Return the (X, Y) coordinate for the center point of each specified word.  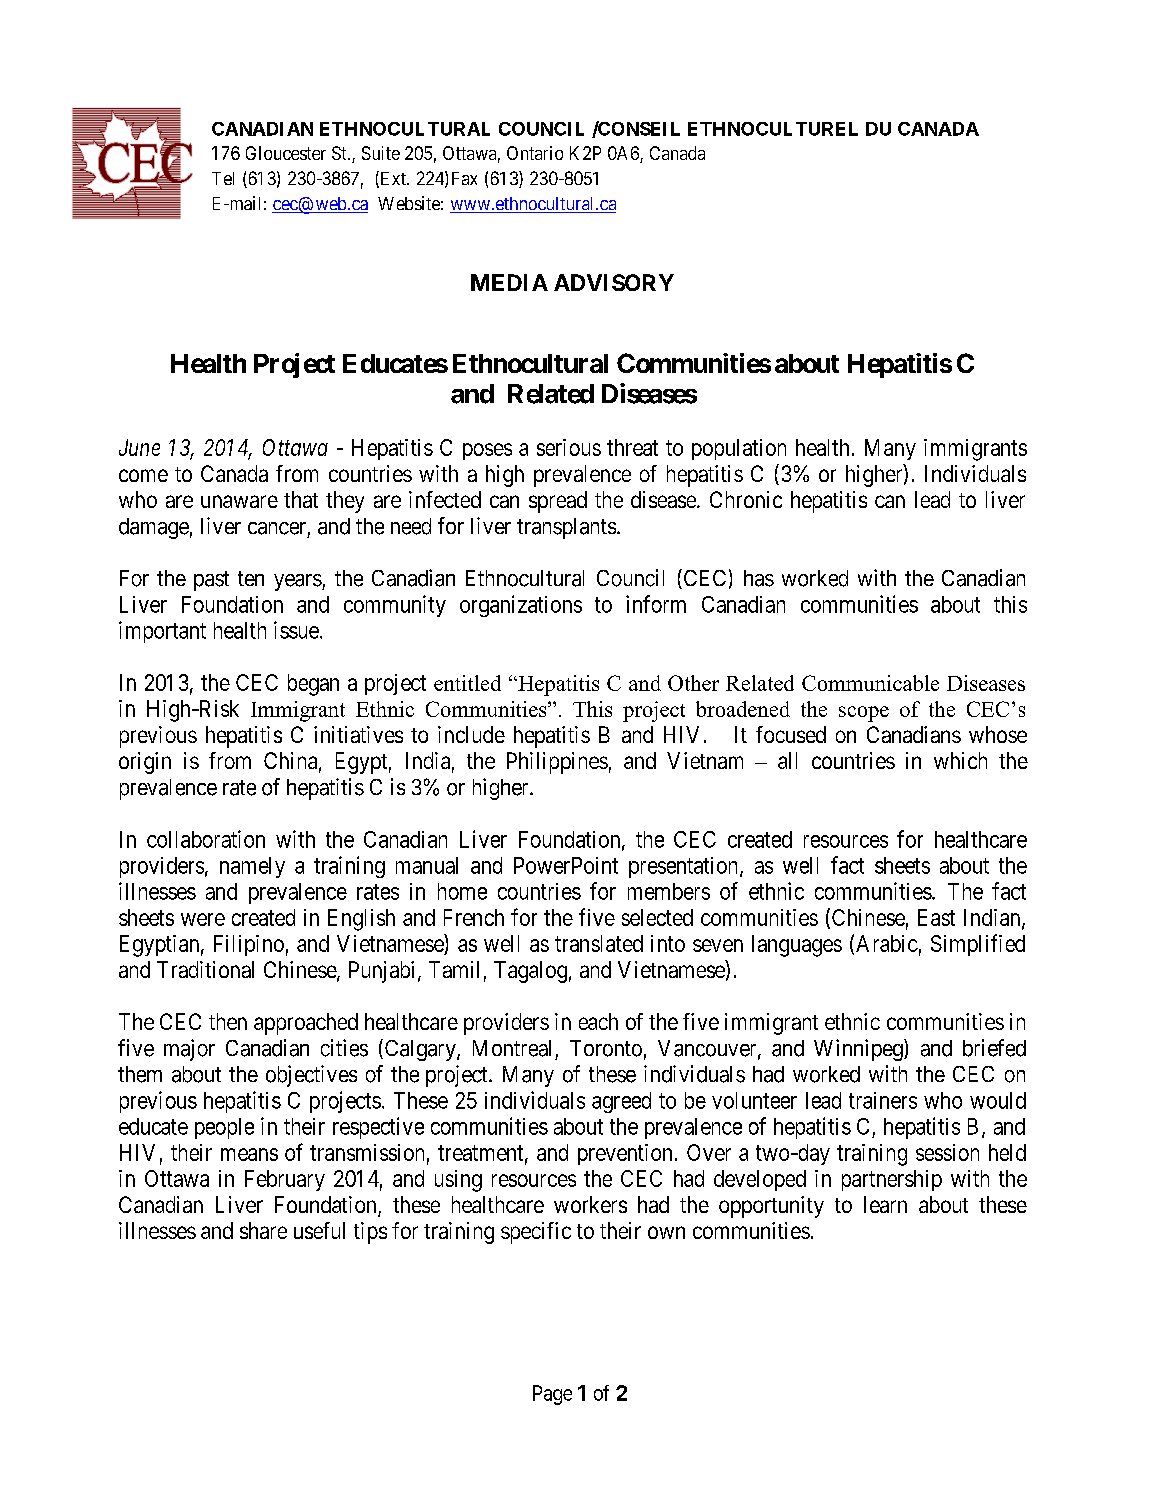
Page (552, 1395)
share (263, 1230)
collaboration (206, 839)
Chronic (746, 499)
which (960, 760)
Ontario (535, 153)
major (189, 1050)
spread (558, 502)
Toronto (606, 1048)
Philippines (557, 763)
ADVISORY (614, 282)
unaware (239, 501)
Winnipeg (859, 1050)
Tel (223, 178)
